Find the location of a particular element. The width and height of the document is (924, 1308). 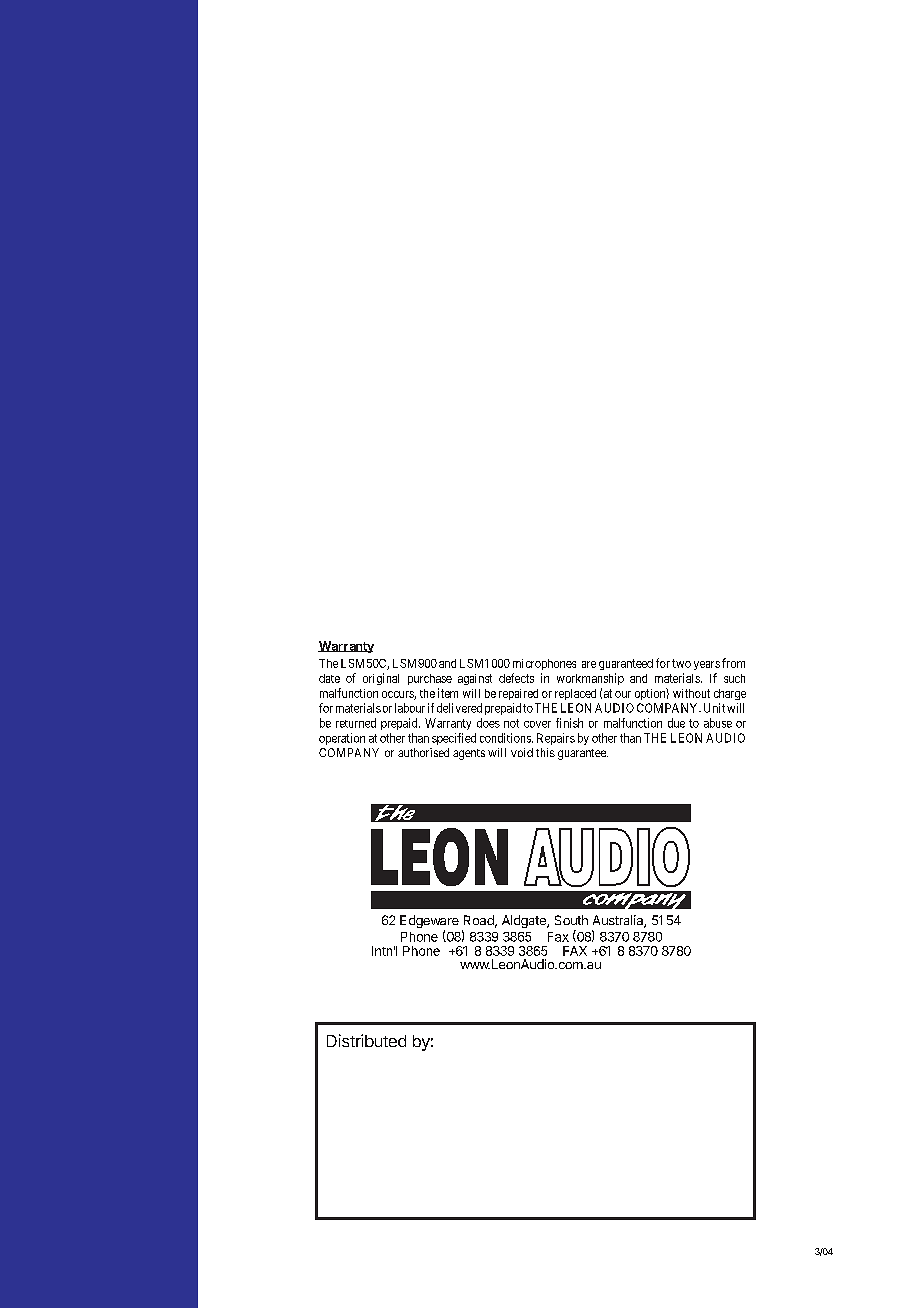

agents is located at coordinates (469, 754).
